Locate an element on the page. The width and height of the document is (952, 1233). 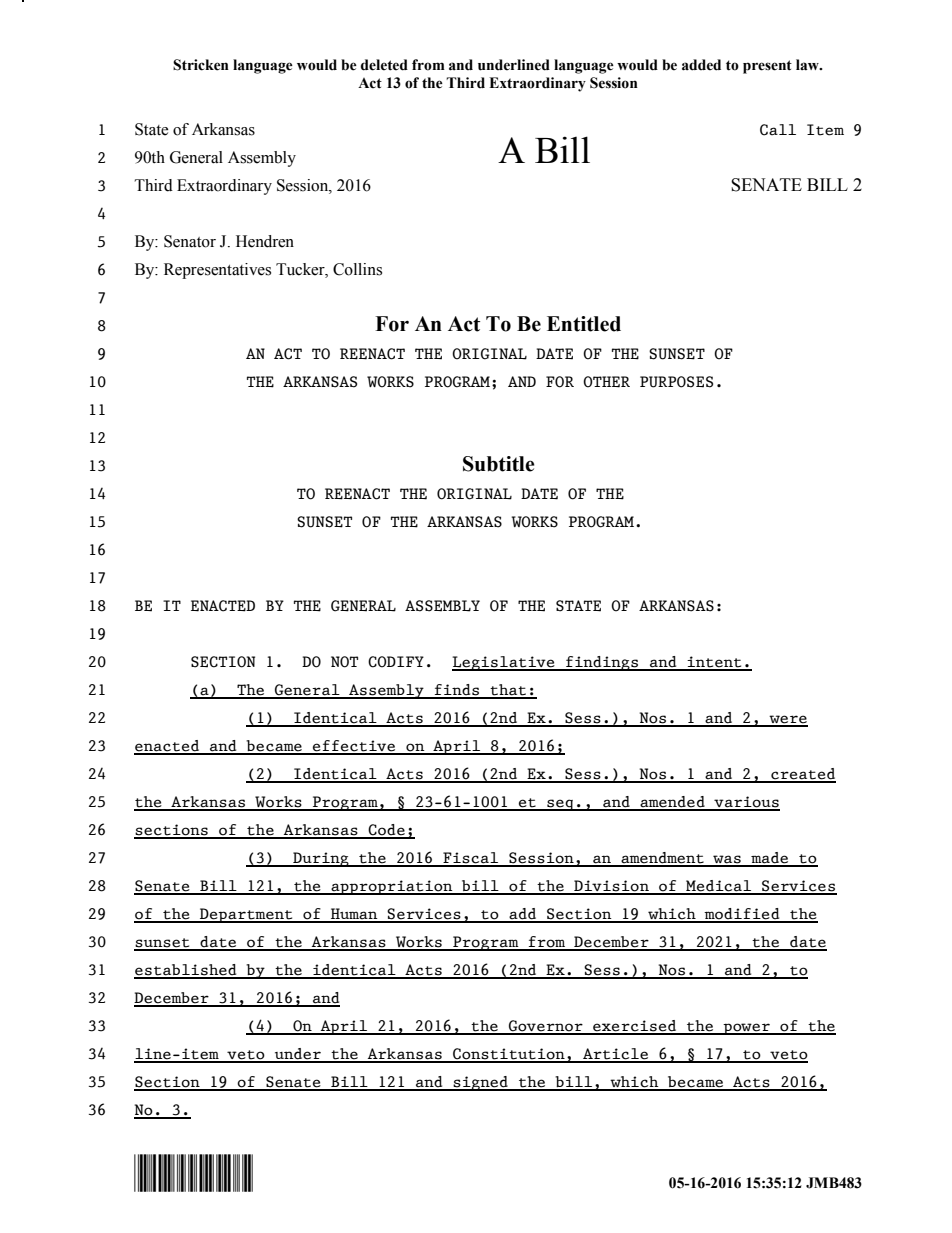
deleted is located at coordinates (384, 65).
